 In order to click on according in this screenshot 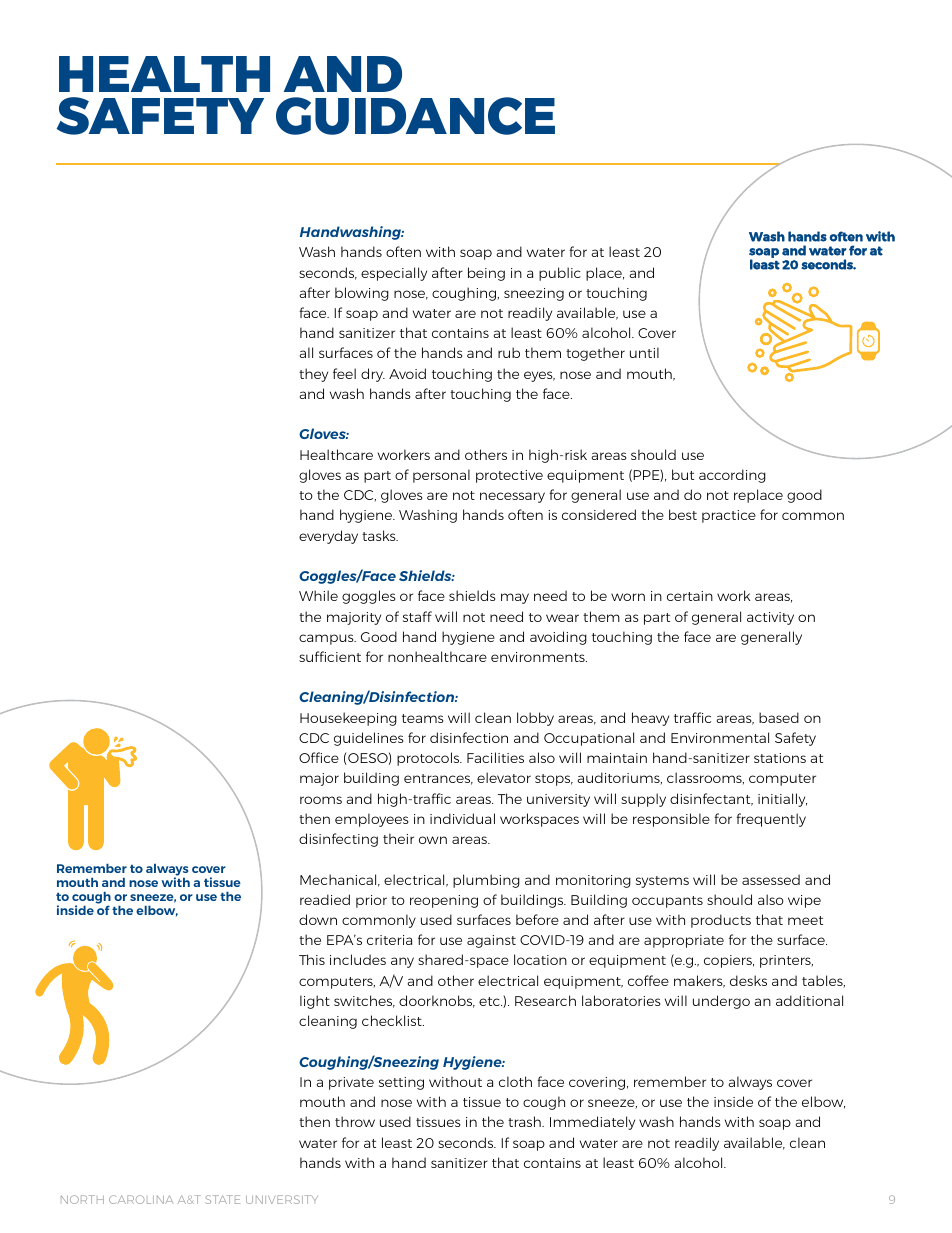, I will do `click(732, 476)`.
